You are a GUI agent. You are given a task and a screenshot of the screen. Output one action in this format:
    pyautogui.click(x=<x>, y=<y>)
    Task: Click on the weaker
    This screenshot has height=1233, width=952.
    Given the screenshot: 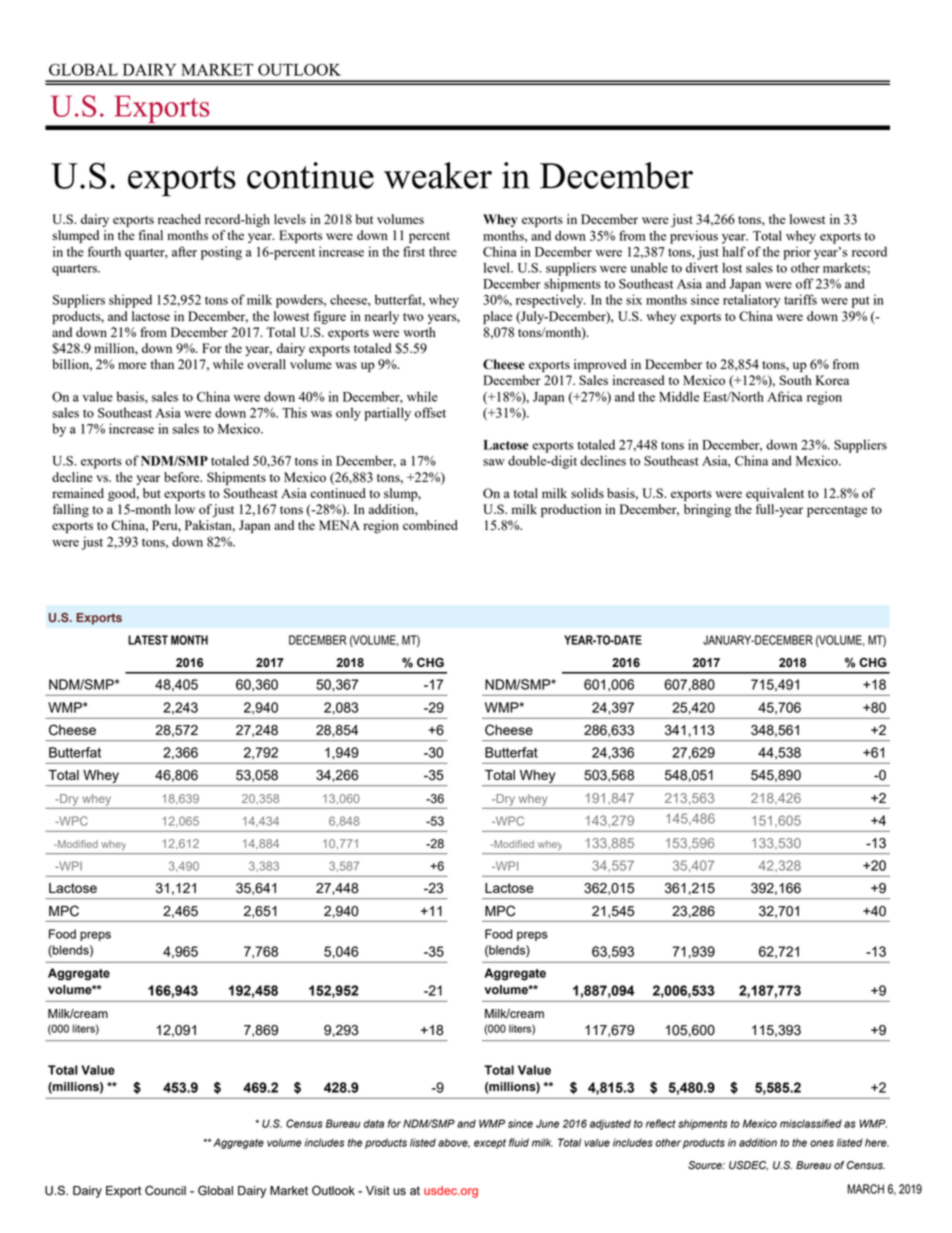 What is the action you would take?
    pyautogui.click(x=438, y=175)
